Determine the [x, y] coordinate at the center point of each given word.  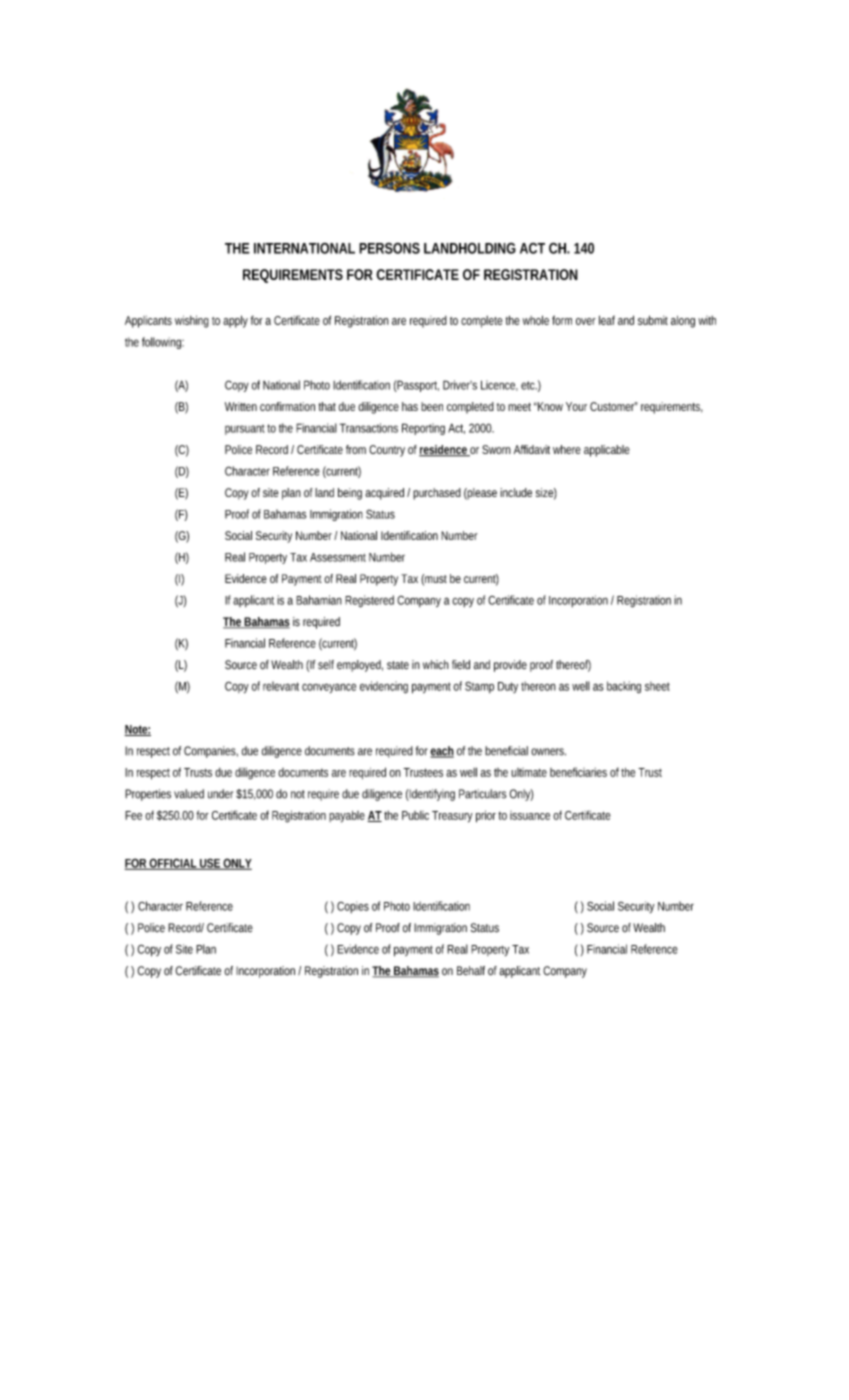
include [516, 492]
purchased [437, 494]
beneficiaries [578, 772]
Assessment [338, 557]
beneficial [506, 751]
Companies [210, 752]
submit [653, 320]
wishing [192, 321]
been [432, 406]
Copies [353, 907]
